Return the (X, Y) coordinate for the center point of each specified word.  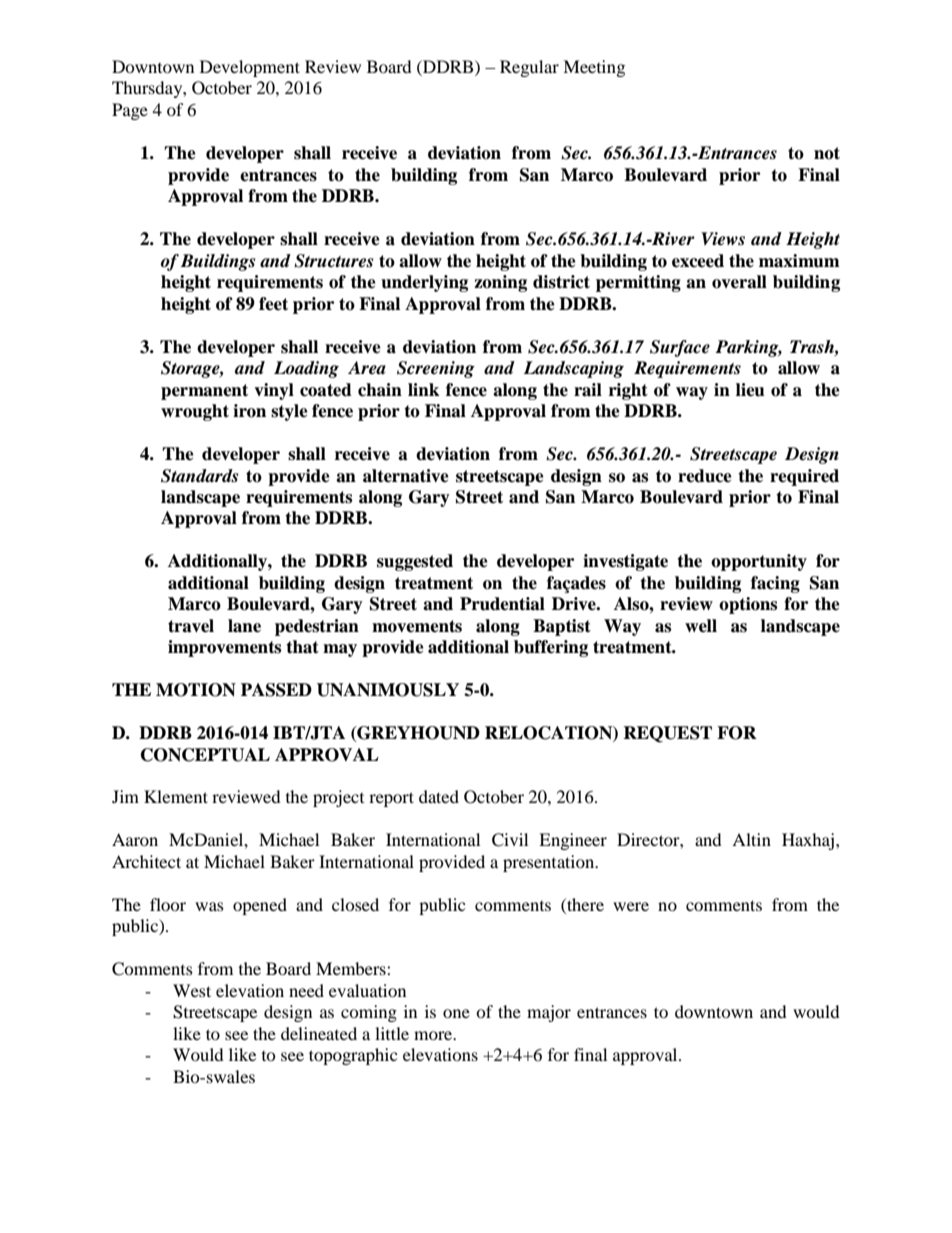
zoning (500, 283)
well (701, 626)
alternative (406, 476)
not (827, 153)
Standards (199, 476)
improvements (224, 648)
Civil (510, 840)
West (192, 990)
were (631, 906)
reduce (705, 476)
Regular (529, 68)
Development (250, 68)
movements (417, 626)
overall (739, 282)
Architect (146, 861)
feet (273, 304)
